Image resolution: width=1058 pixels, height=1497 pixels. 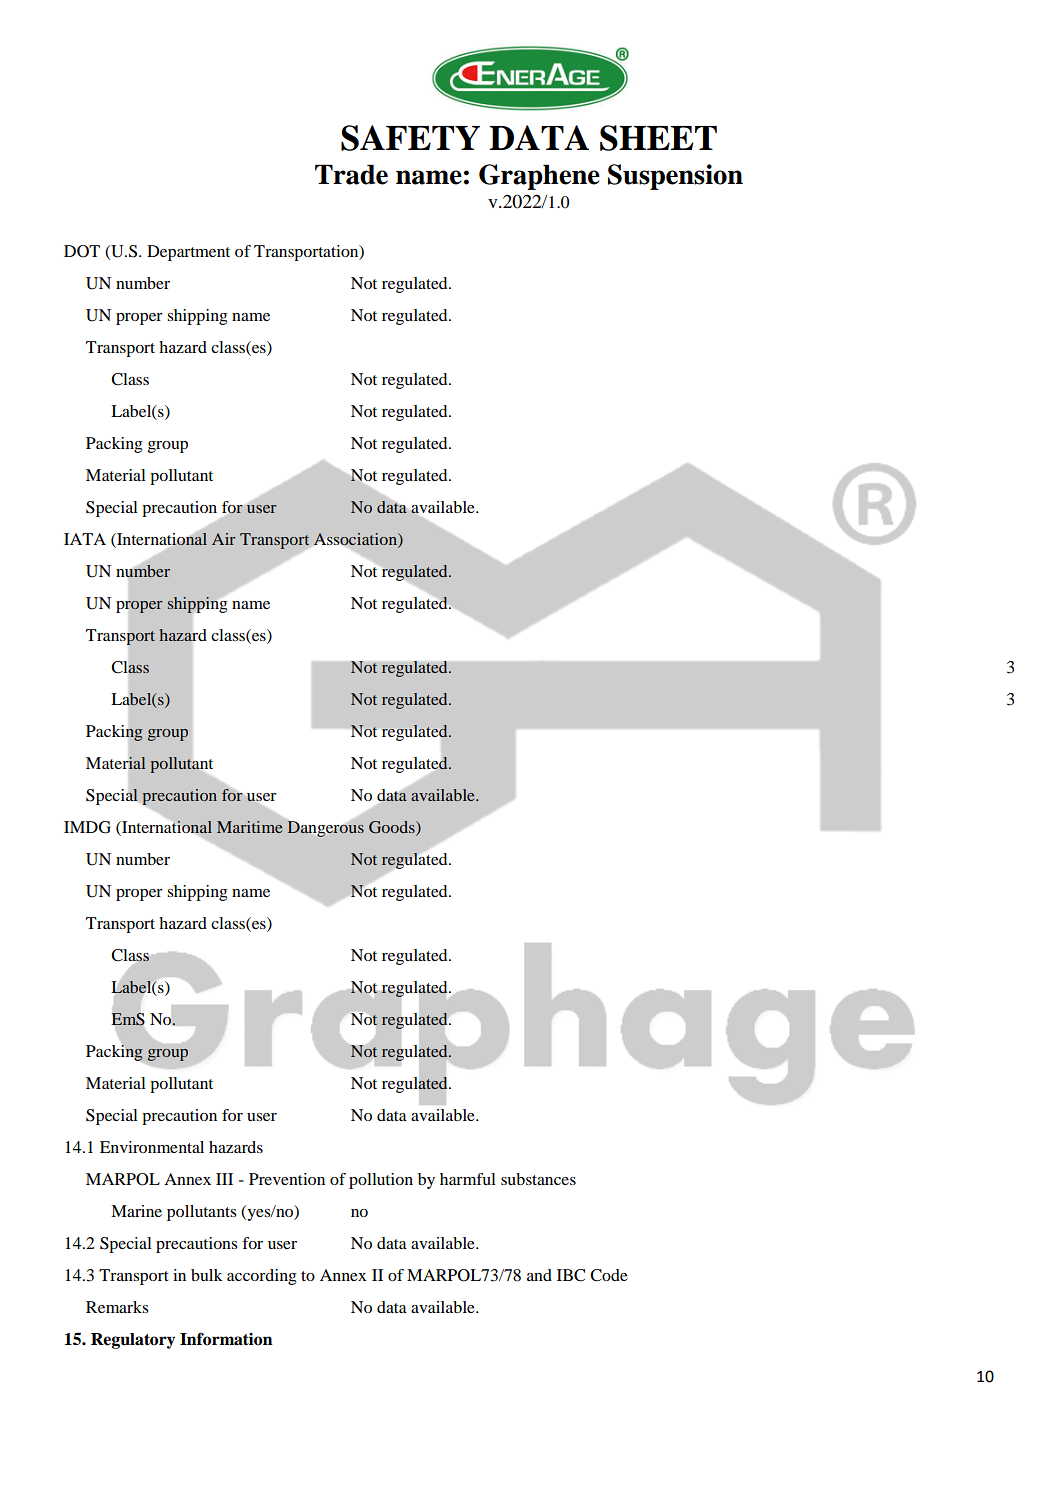 I want to click on Maritime, so click(x=250, y=827).
